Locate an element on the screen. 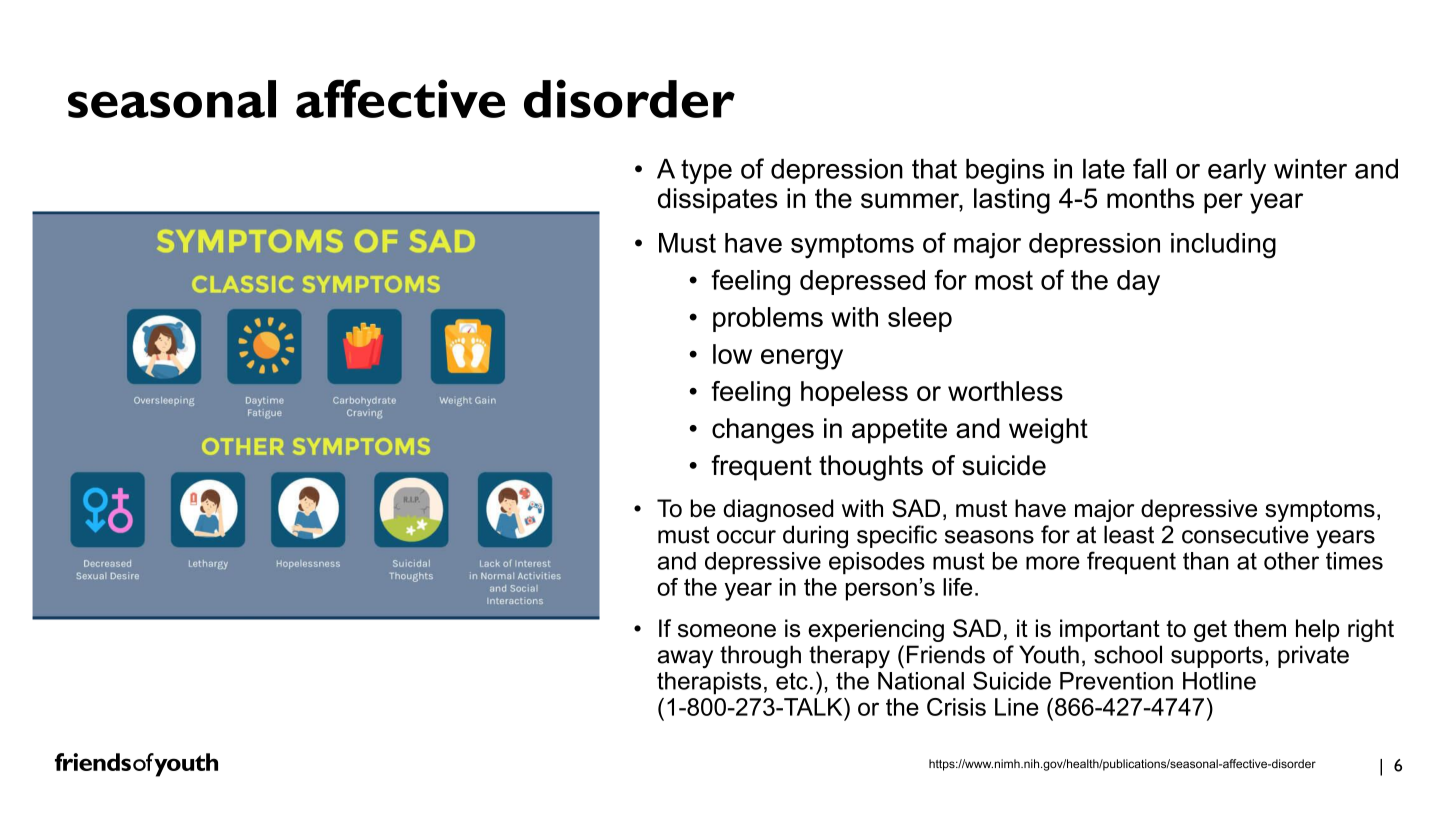 The image size is (1456, 819). other is located at coordinates (1291, 561).
